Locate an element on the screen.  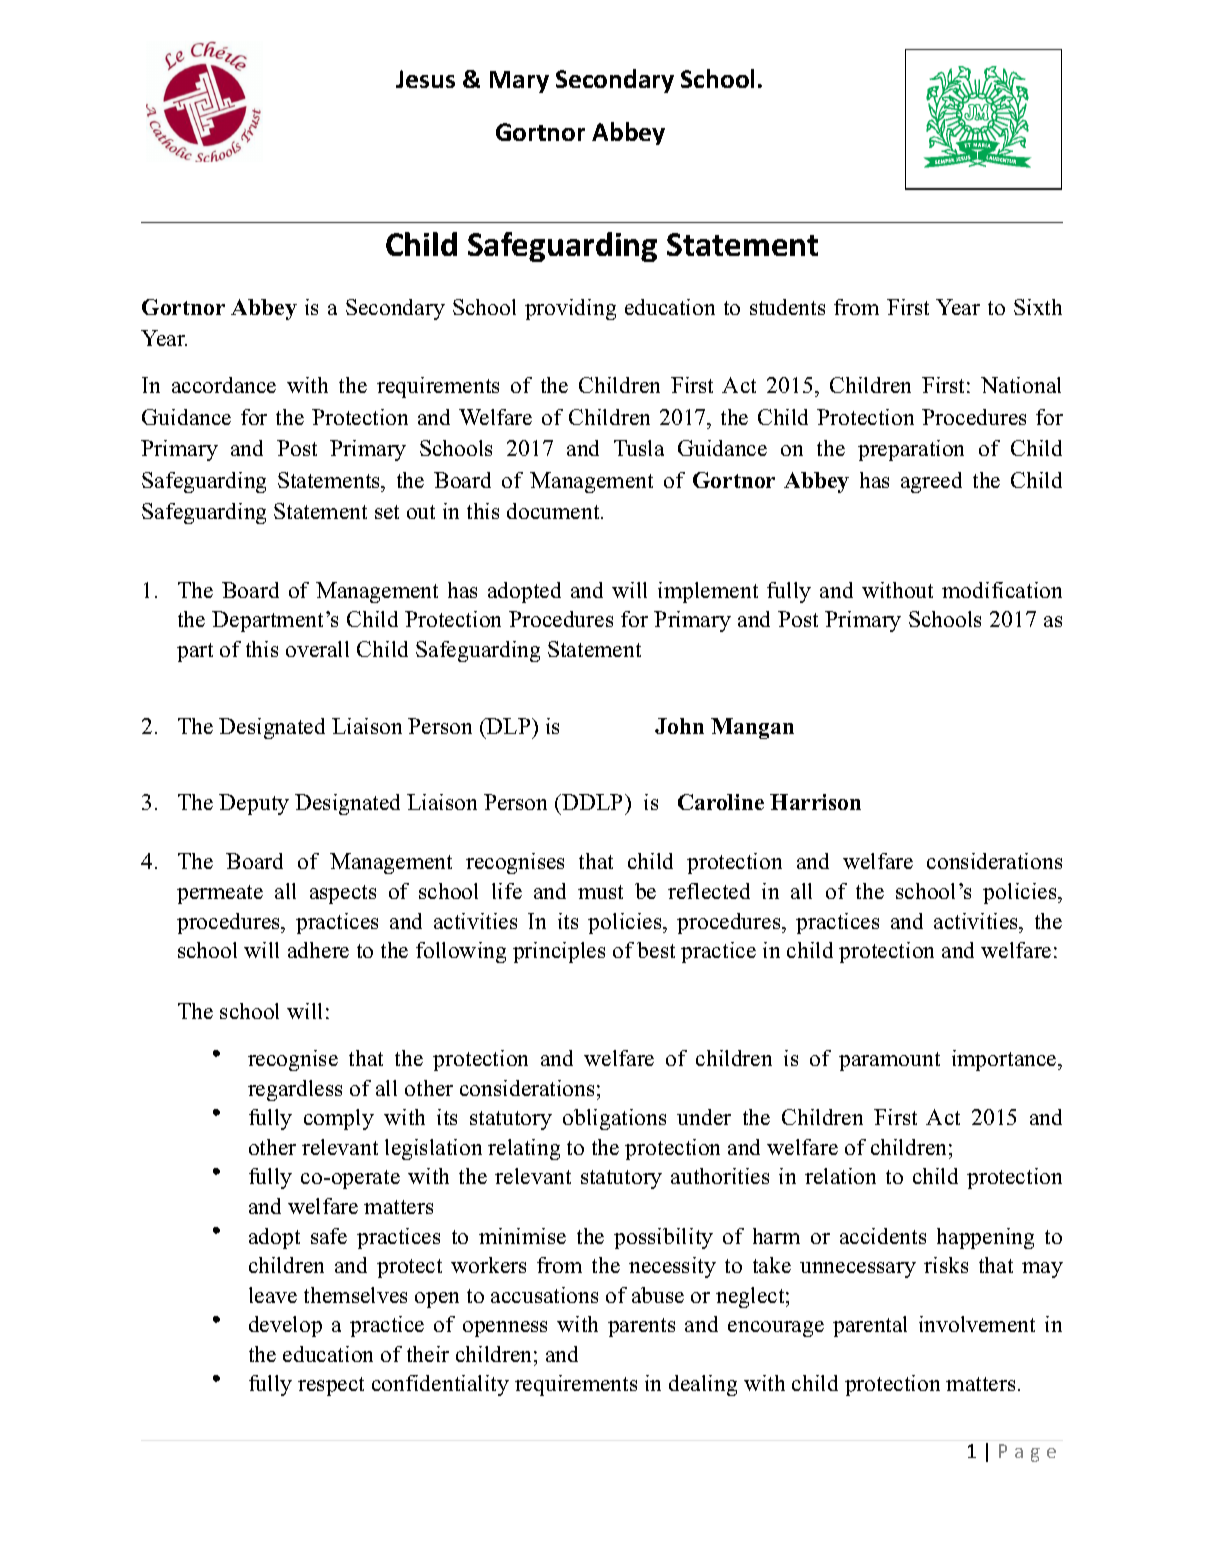
best is located at coordinates (656, 950).
